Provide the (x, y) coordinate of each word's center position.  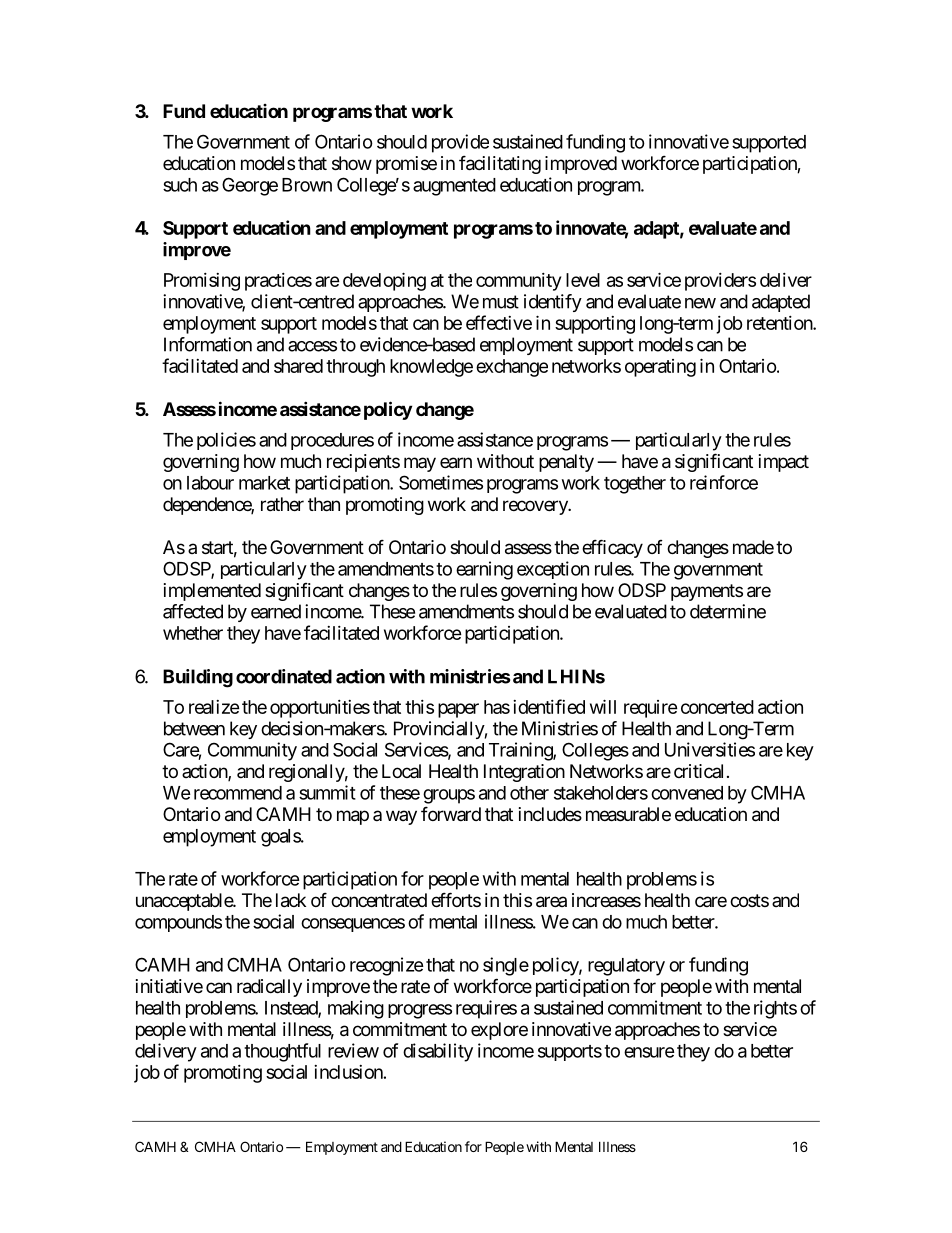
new (700, 303)
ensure (649, 1052)
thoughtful (282, 1052)
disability (438, 1052)
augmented (454, 187)
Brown (307, 185)
